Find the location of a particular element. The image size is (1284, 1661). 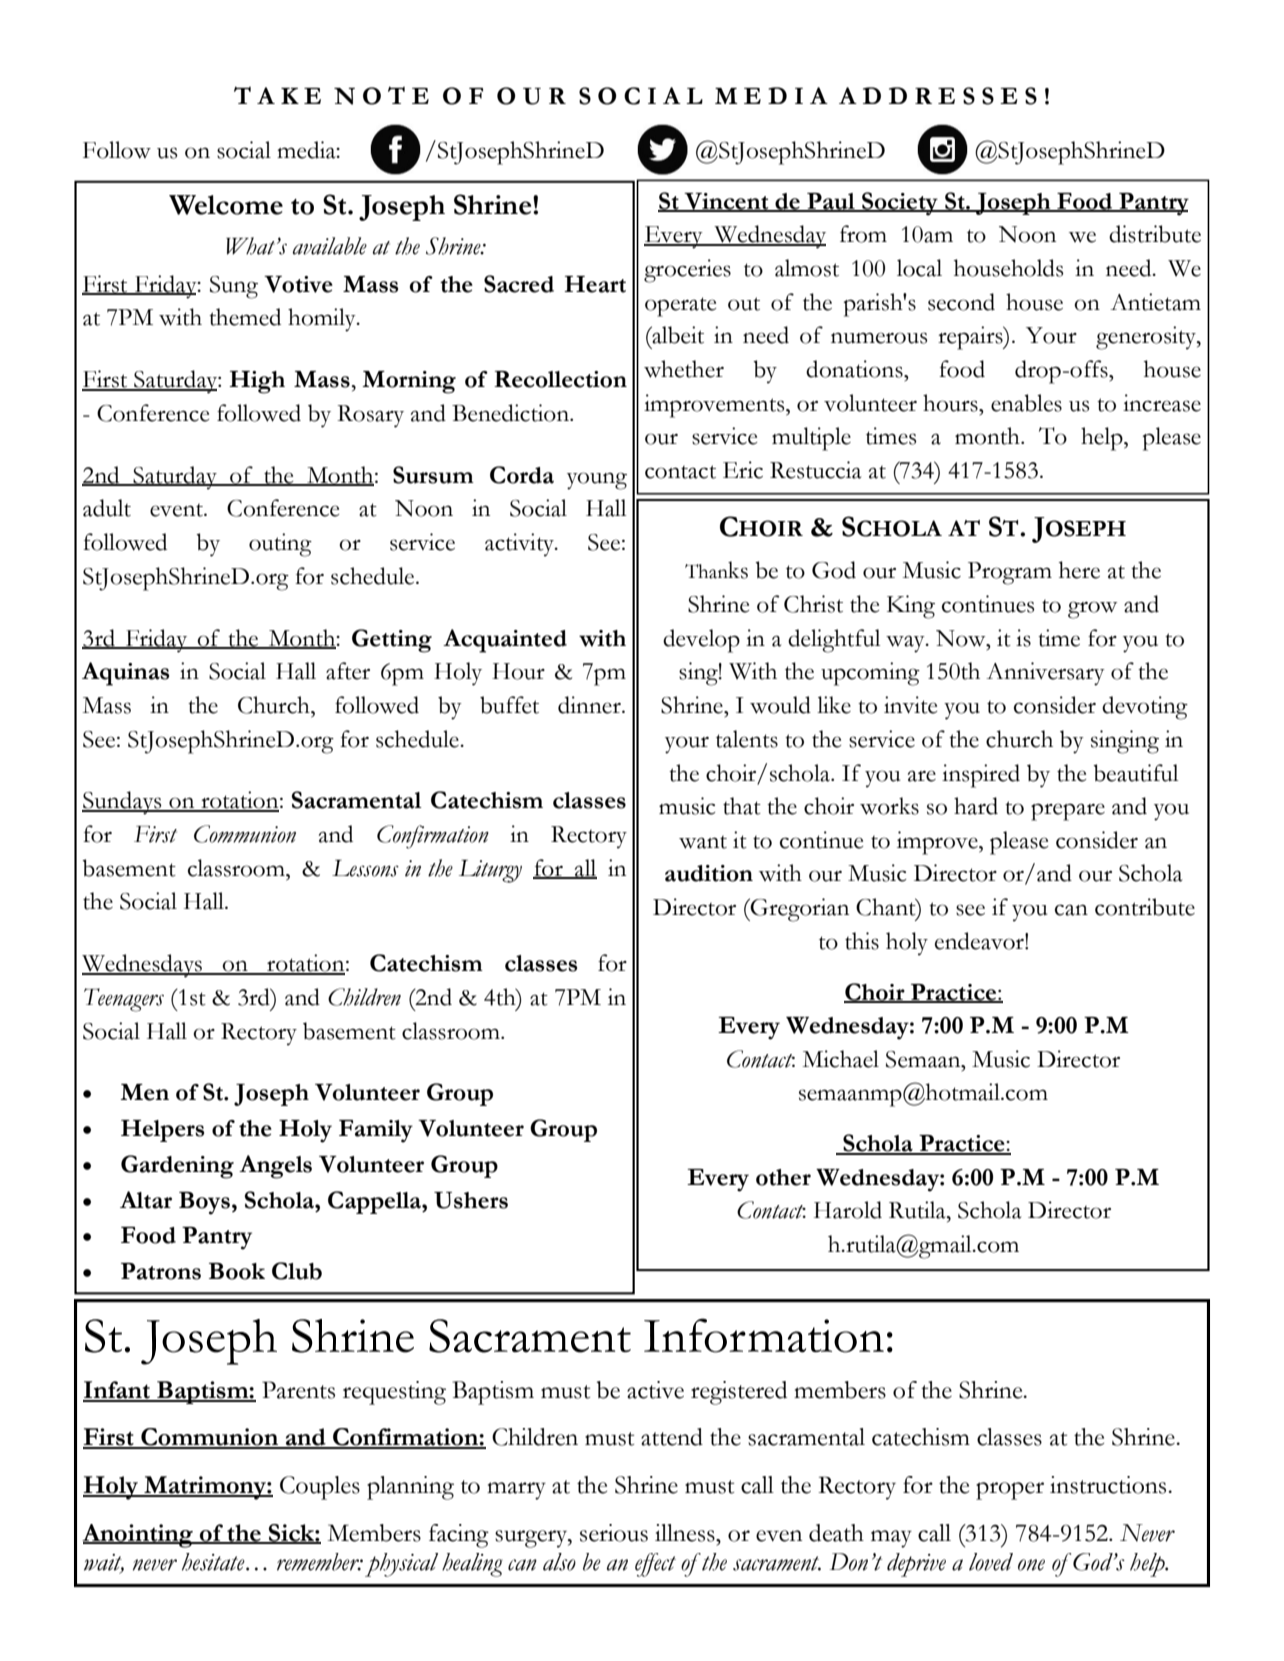

prepare is located at coordinates (1068, 812).
